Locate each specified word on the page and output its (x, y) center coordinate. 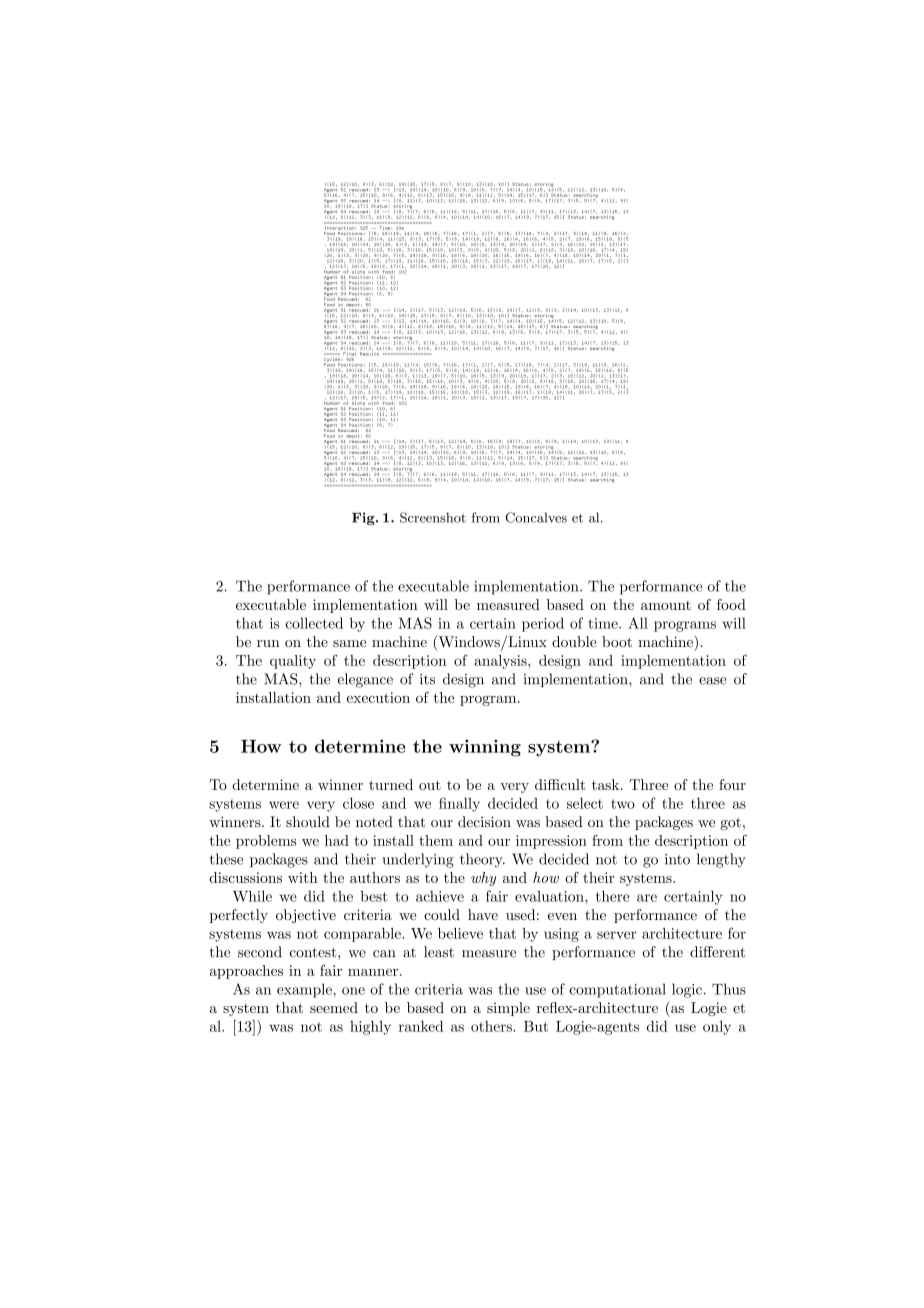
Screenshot (433, 517)
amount (666, 605)
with (303, 877)
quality (293, 662)
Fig (364, 518)
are (647, 898)
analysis (501, 662)
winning (485, 748)
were (284, 805)
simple (508, 1009)
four (732, 784)
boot (617, 641)
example (305, 990)
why (483, 879)
